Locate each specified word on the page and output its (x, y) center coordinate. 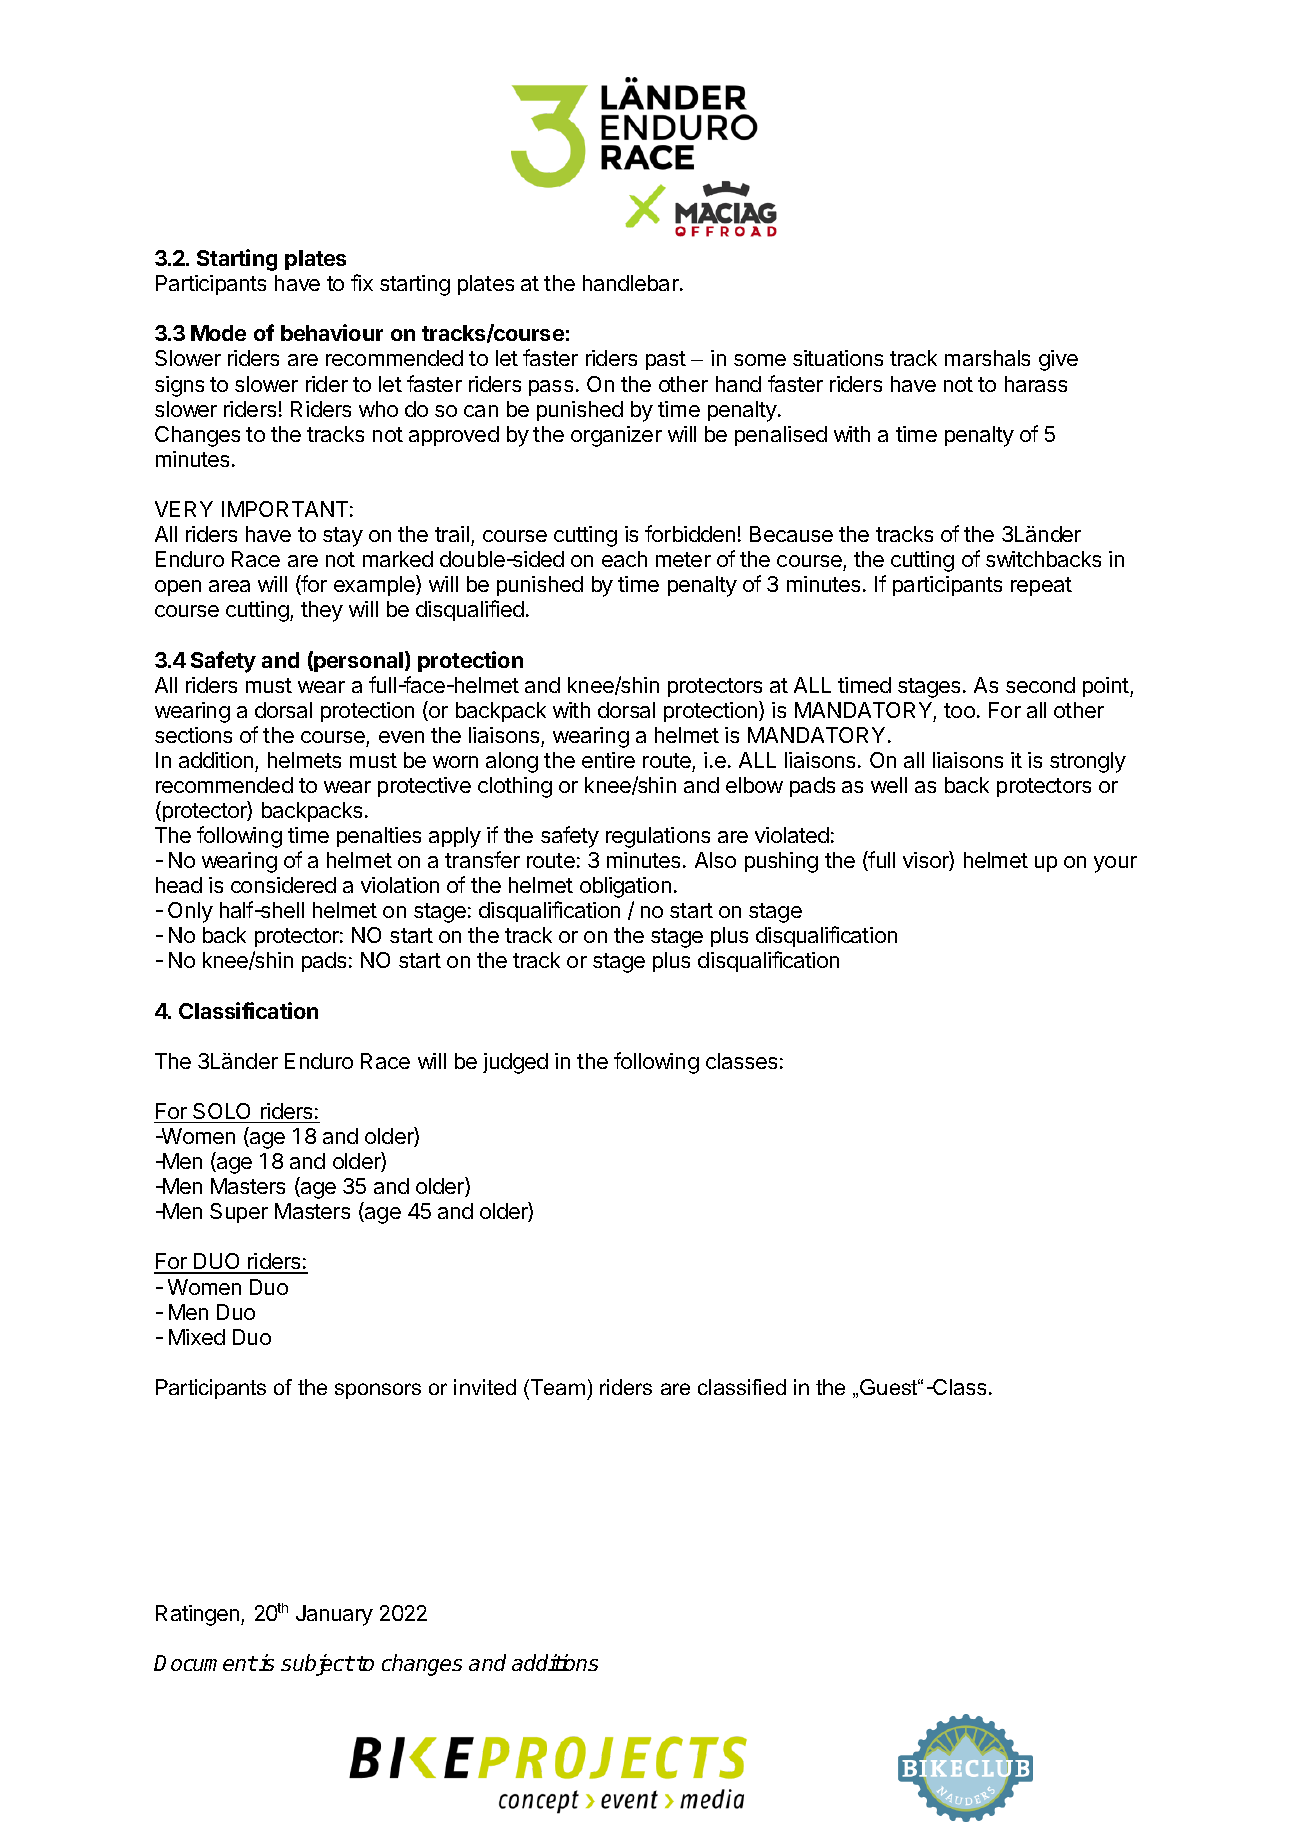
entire (608, 760)
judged (515, 1063)
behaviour (332, 332)
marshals (987, 358)
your (1115, 864)
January (334, 1615)
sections (193, 735)
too (959, 710)
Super (239, 1213)
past (666, 360)
